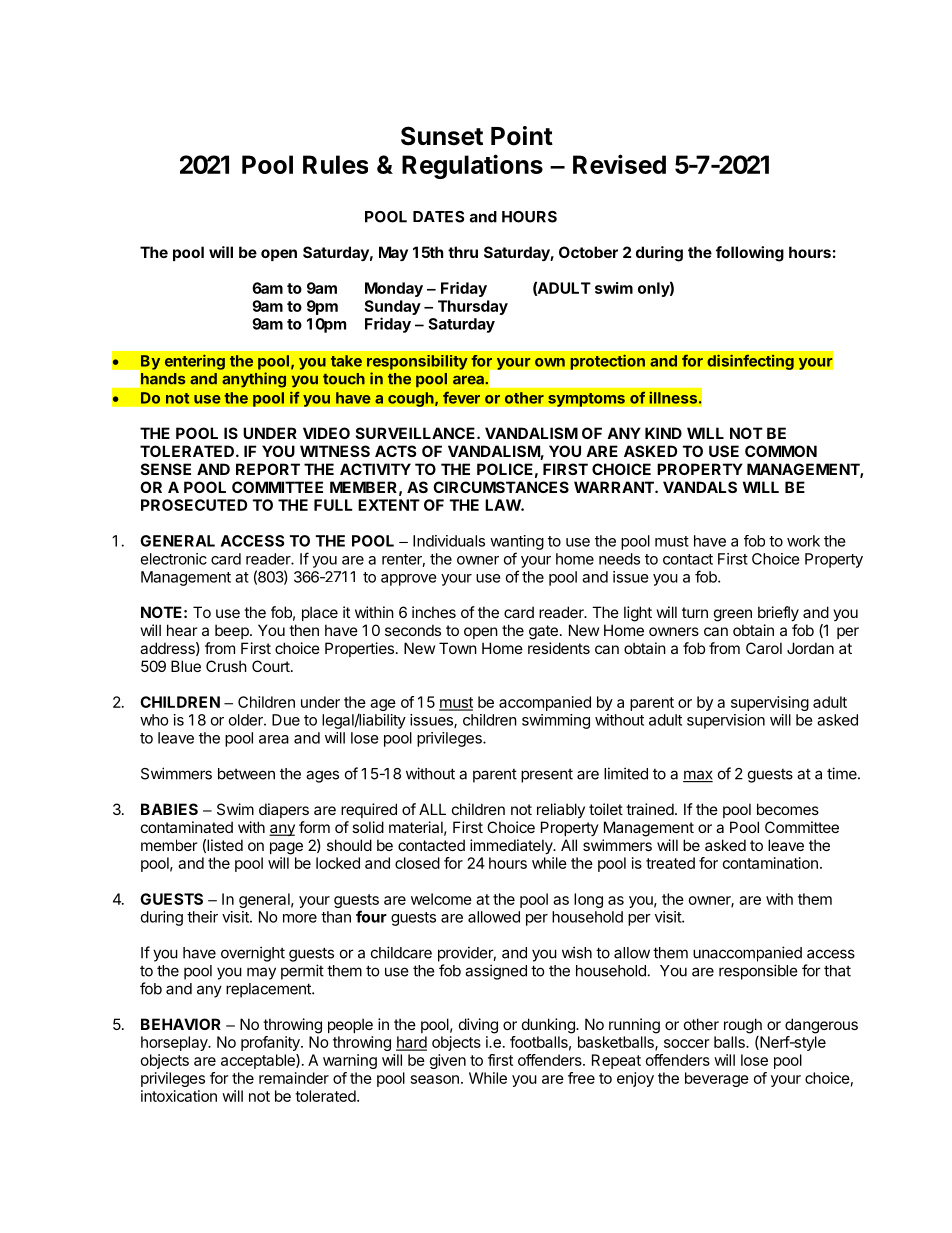 This screenshot has height=1233, width=952. What do you see at coordinates (254, 380) in the screenshot?
I see `anything` at bounding box center [254, 380].
